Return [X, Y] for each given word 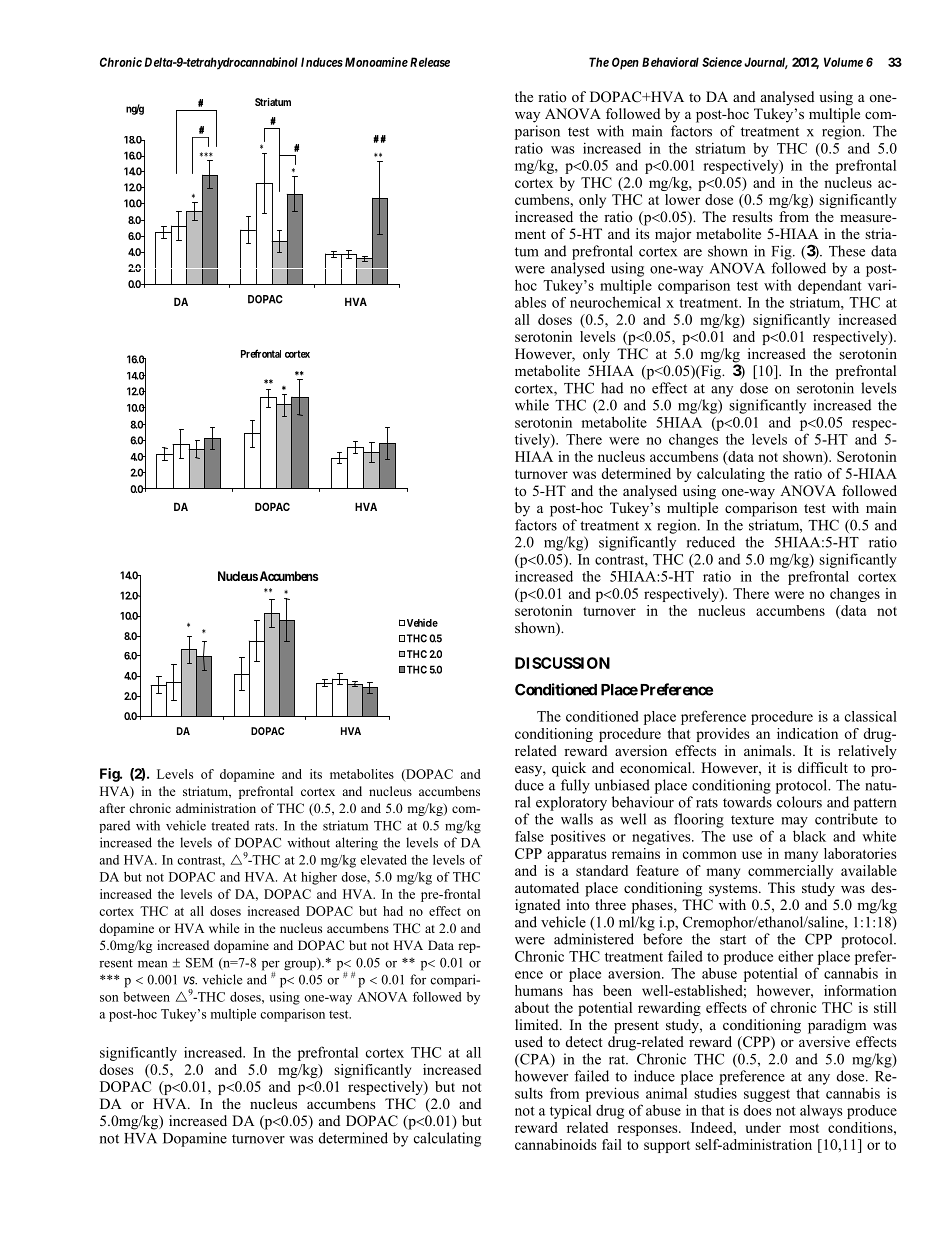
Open [625, 63]
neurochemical [615, 302]
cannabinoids [555, 1144]
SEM [199, 962]
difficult [823, 767]
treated [230, 825]
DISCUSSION [562, 663]
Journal [766, 63]
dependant [830, 287]
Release [430, 62]
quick [569, 769]
